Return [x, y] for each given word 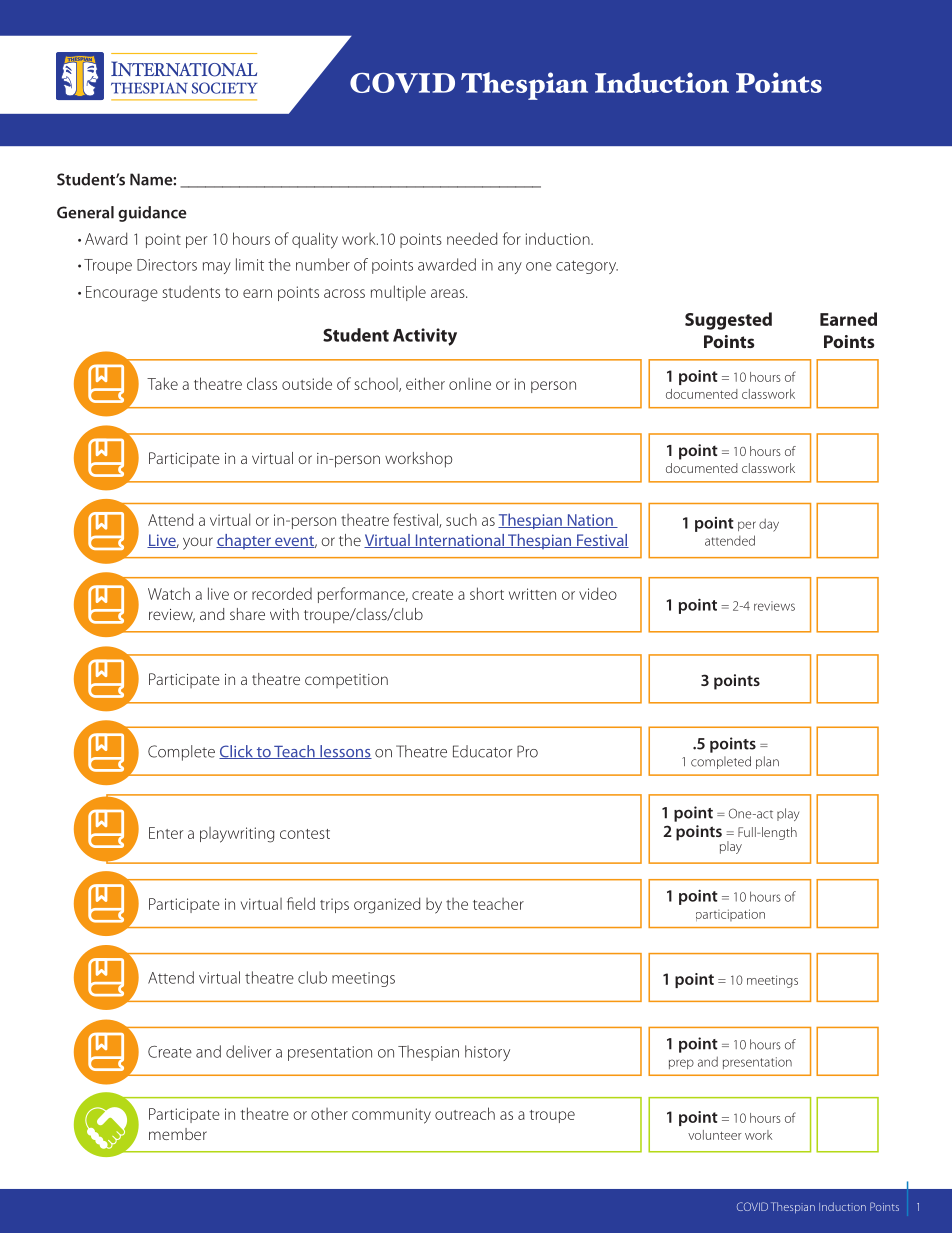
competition [346, 681]
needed [472, 238]
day [769, 525]
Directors [167, 265]
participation [730, 915]
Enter [166, 833]
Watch [169, 593]
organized [387, 905]
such [461, 519]
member [178, 1134]
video [598, 593]
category [587, 267]
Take [162, 383]
